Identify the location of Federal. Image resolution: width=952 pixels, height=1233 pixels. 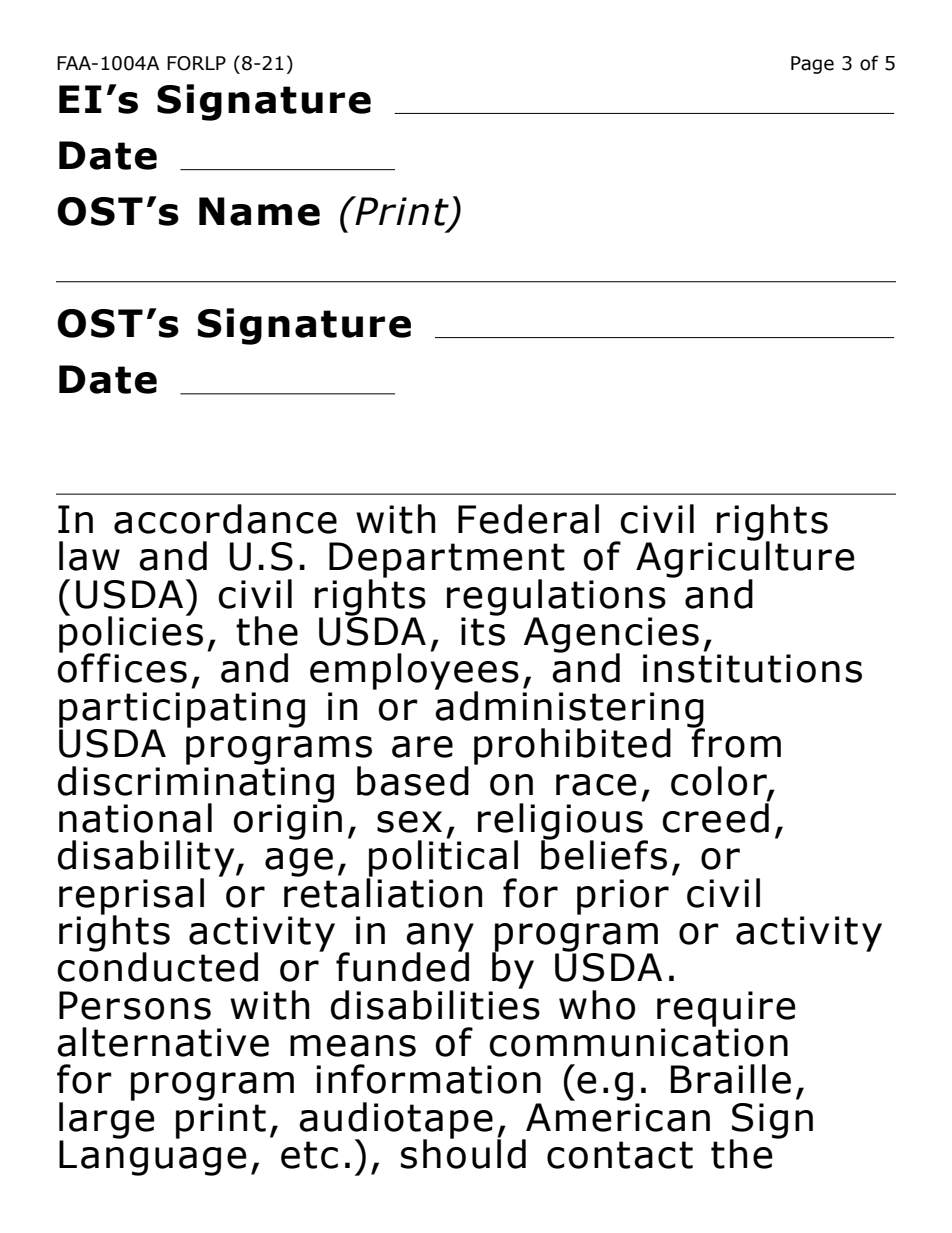
(528, 519).
